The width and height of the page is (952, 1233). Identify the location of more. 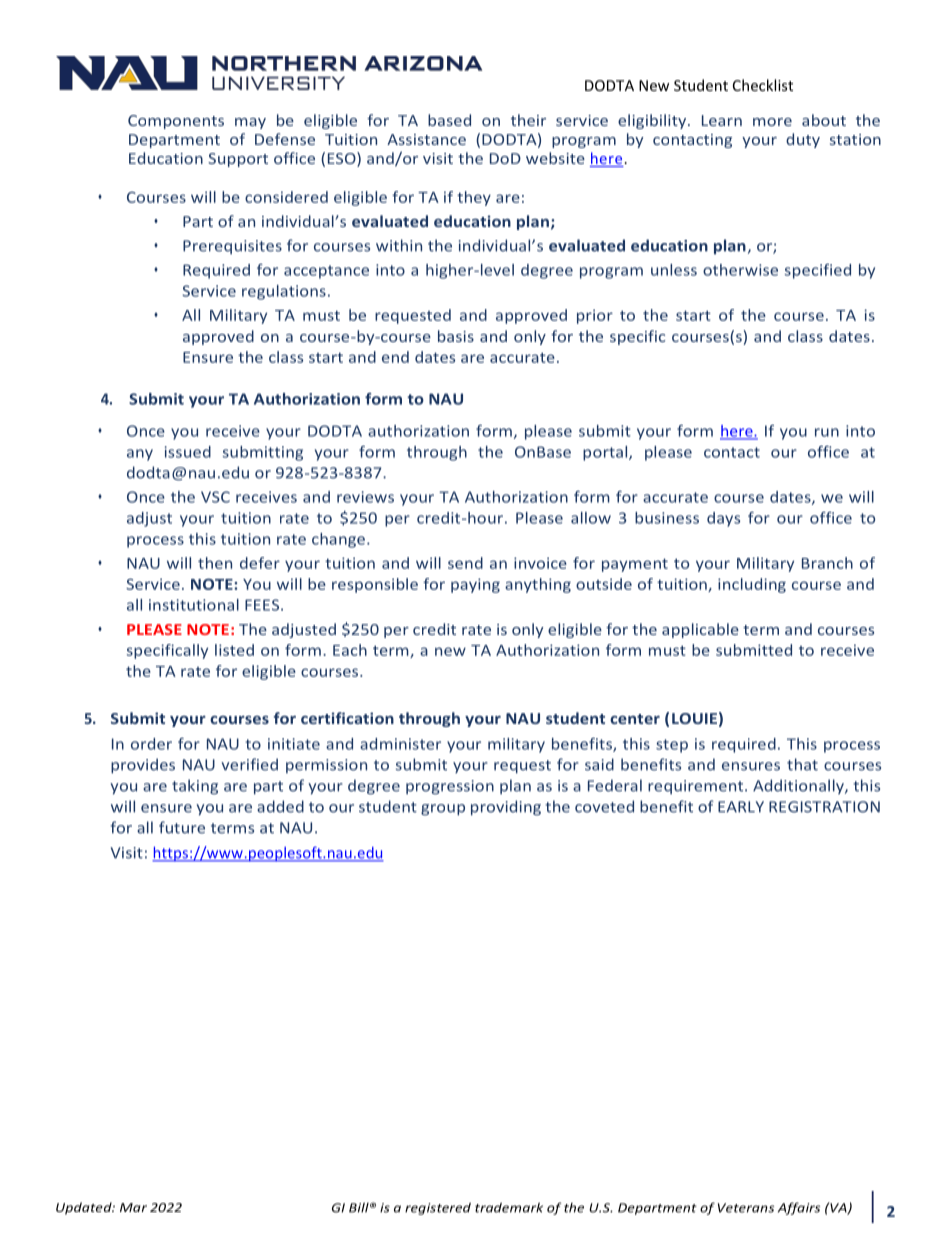
(772, 122).
